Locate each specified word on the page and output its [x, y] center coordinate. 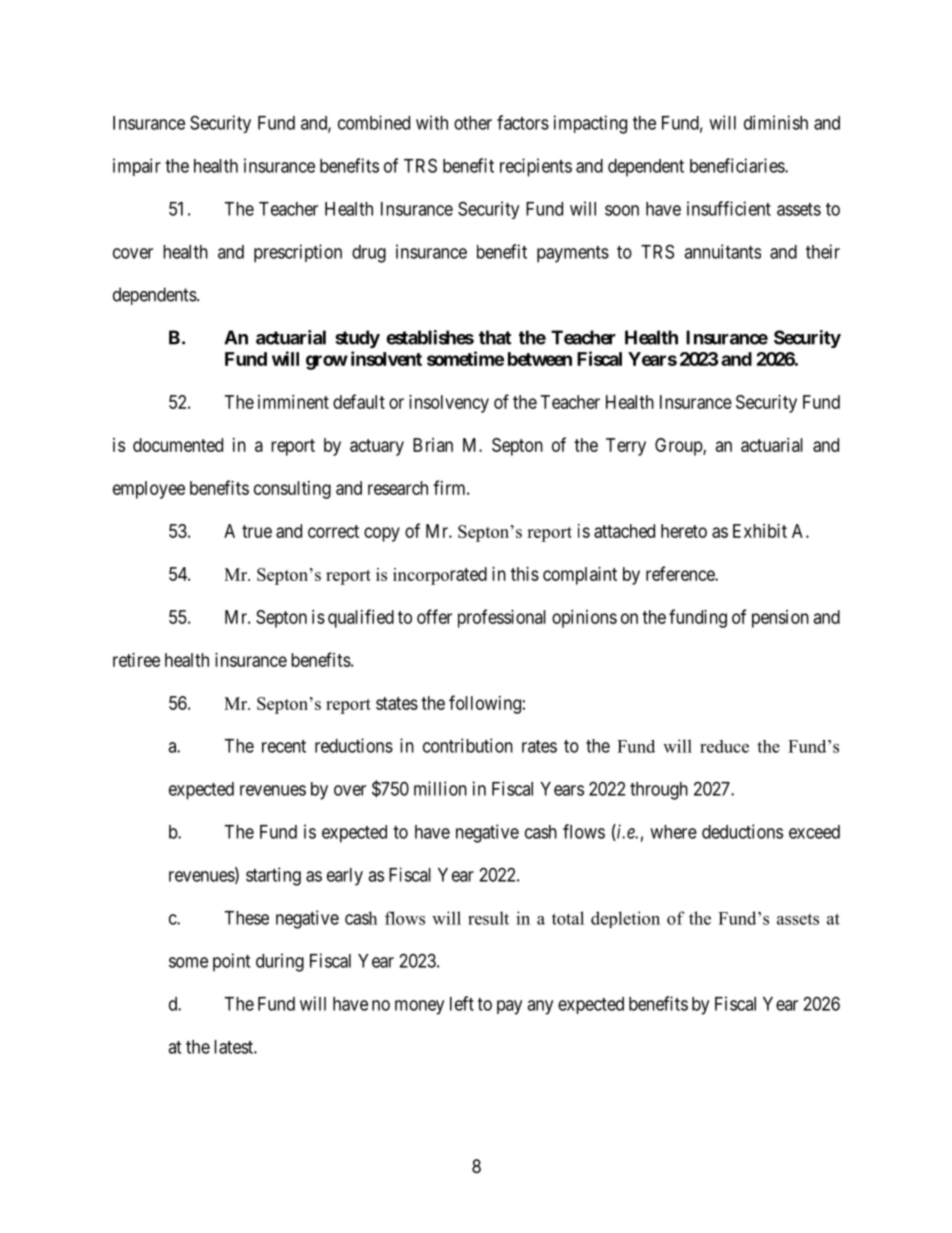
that [495, 337]
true [257, 531]
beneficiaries [738, 165]
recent [284, 746]
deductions [742, 831]
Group [679, 447]
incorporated [440, 576]
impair [137, 167]
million [440, 788]
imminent [293, 402]
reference [681, 573]
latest [234, 1047]
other [473, 123]
